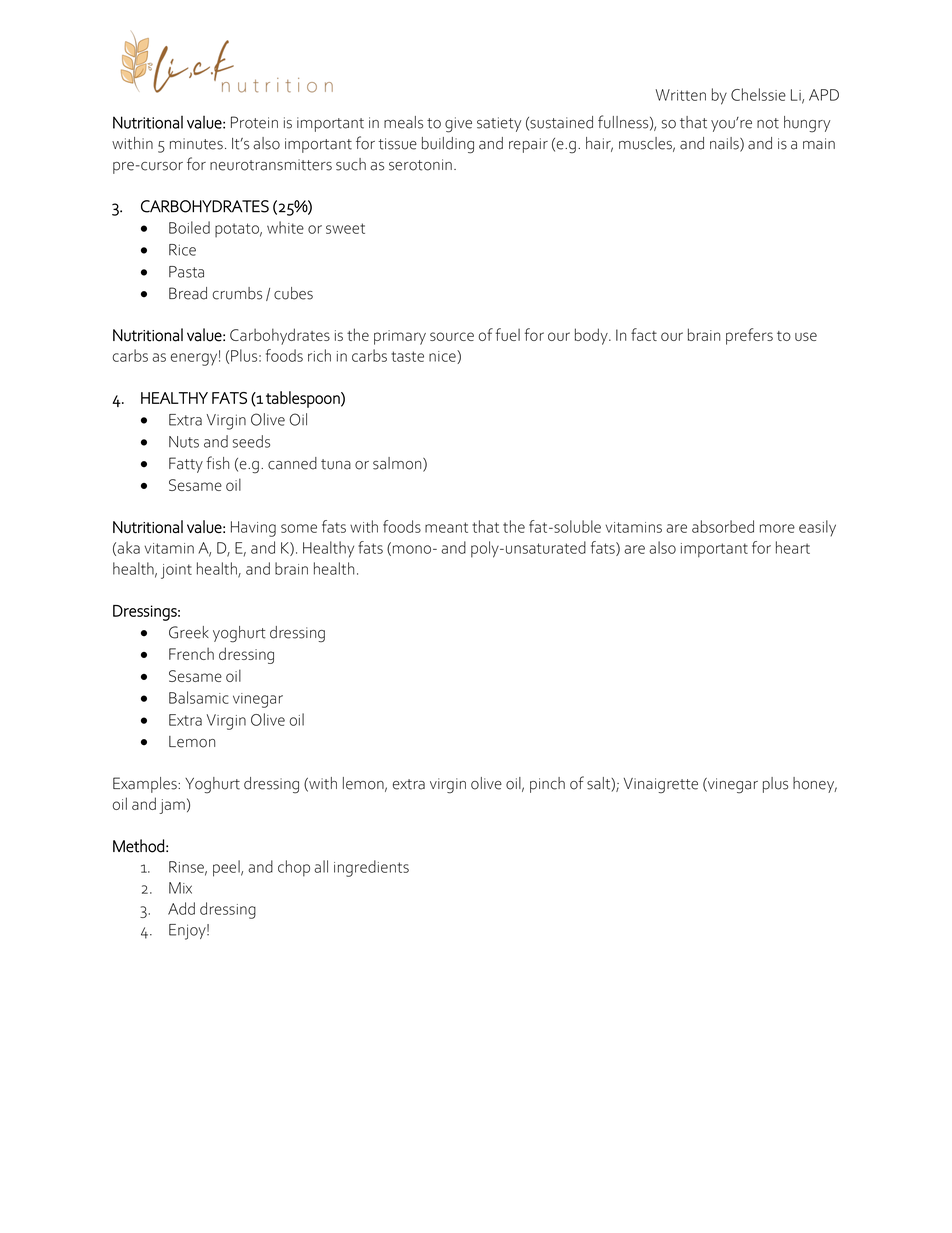 Image resolution: width=952 pixels, height=1233 pixels. What do you see at coordinates (371, 868) in the image?
I see `ingredients` at bounding box center [371, 868].
